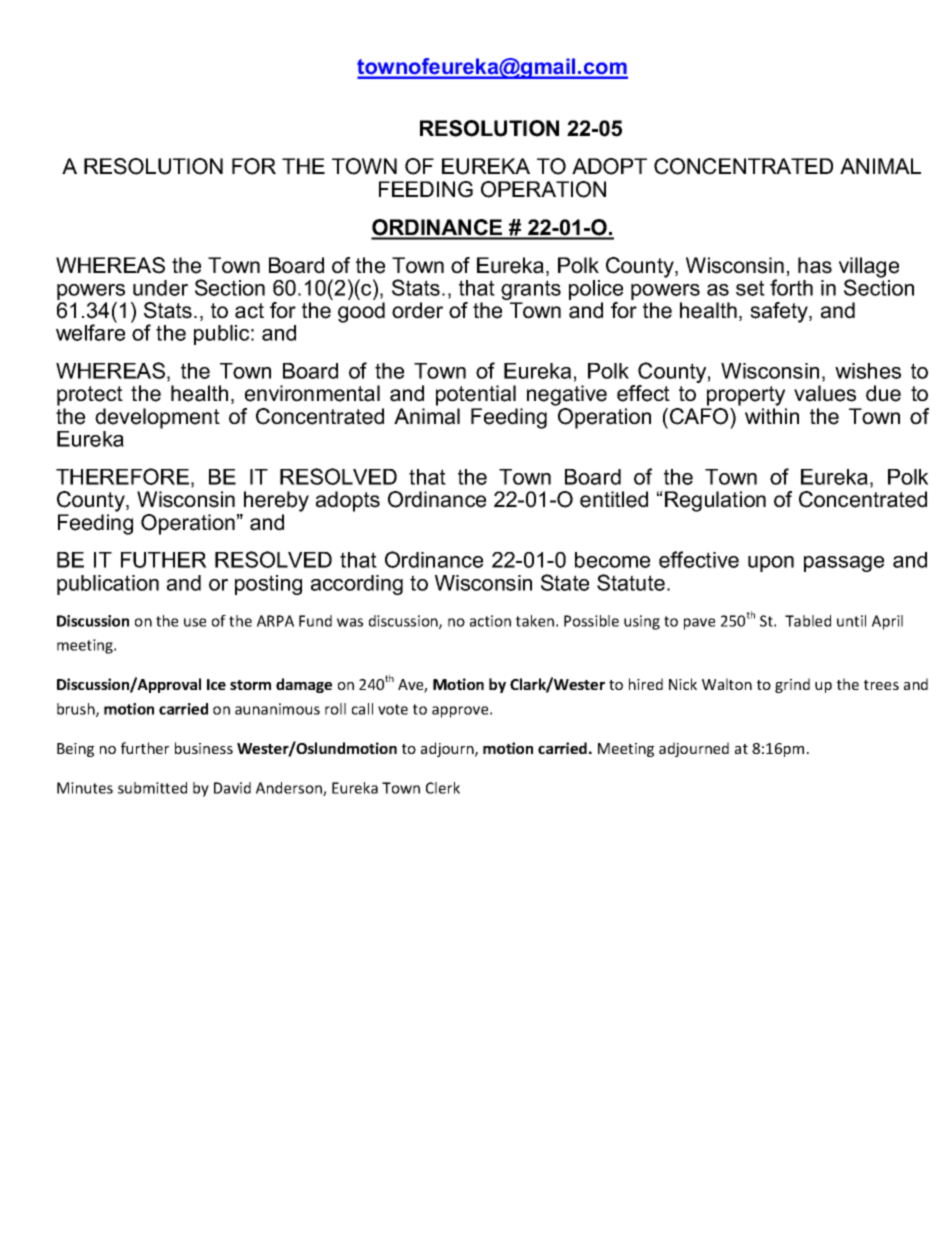 The image size is (952, 1233). Describe the element at coordinates (195, 622) in the image. I see `use` at that location.
